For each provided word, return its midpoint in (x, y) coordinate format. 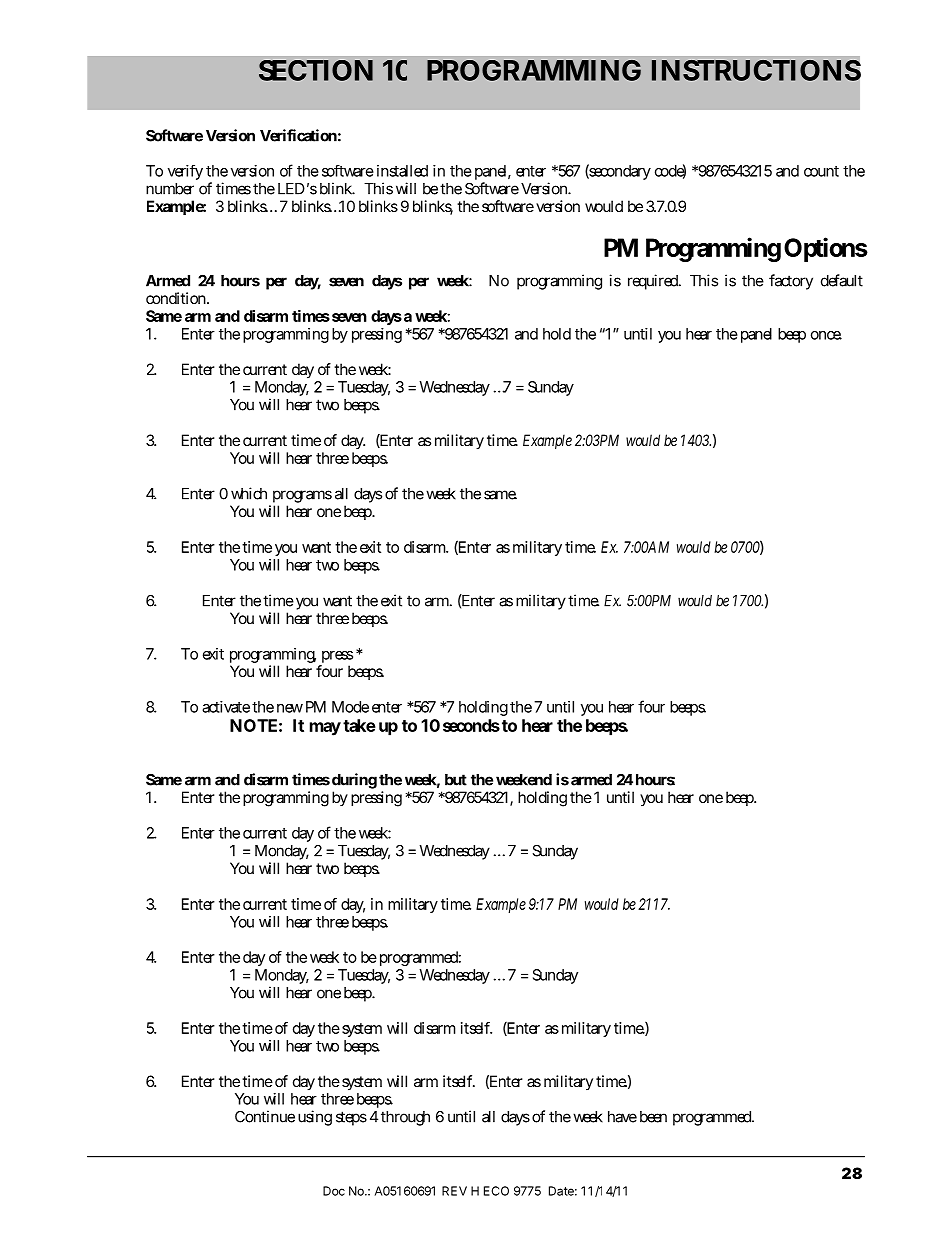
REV (454, 1191)
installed (402, 171)
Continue (265, 1116)
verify (185, 172)
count (821, 171)
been (653, 1117)
